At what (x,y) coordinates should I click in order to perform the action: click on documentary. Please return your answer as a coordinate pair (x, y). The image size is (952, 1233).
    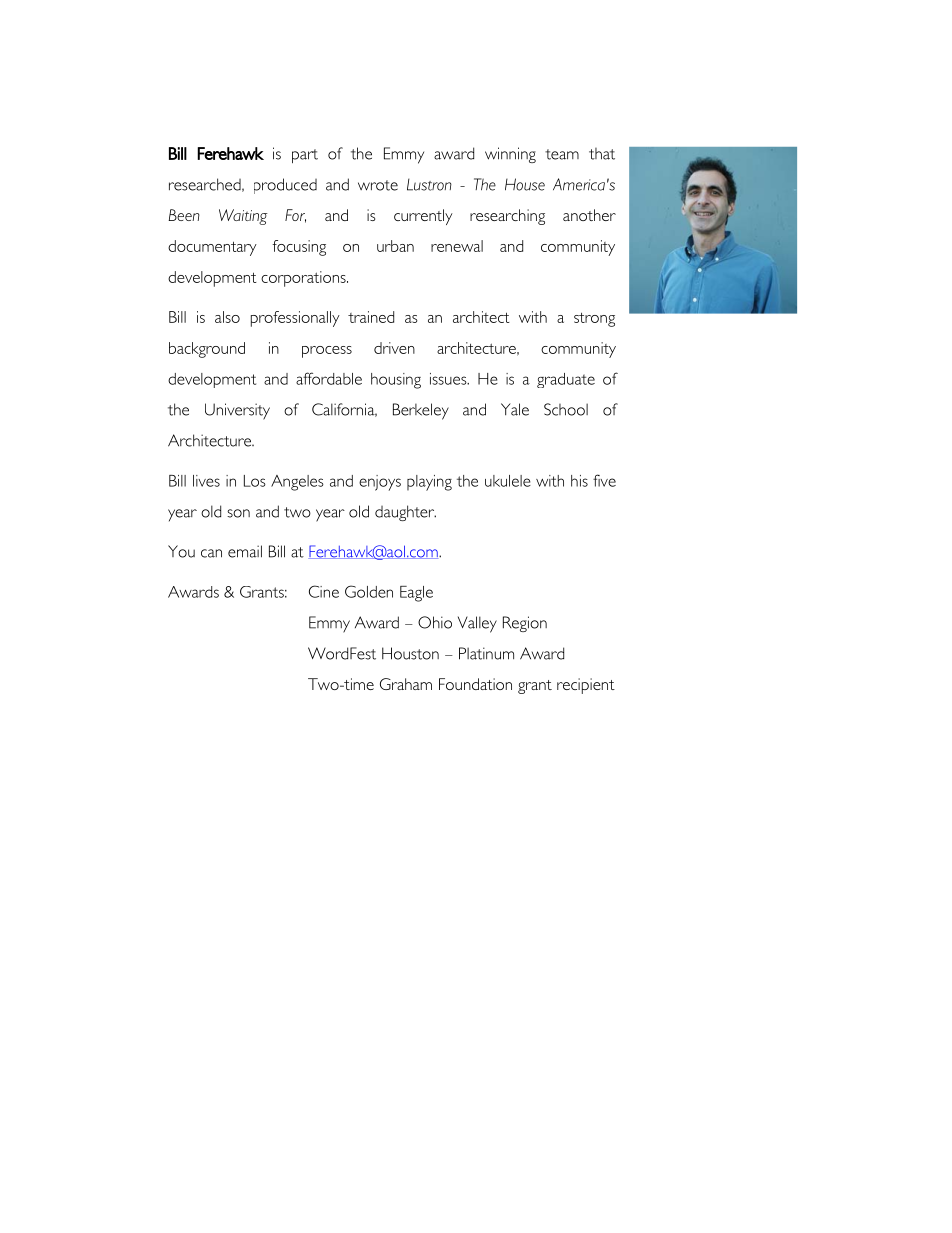
    Looking at the image, I should click on (212, 248).
